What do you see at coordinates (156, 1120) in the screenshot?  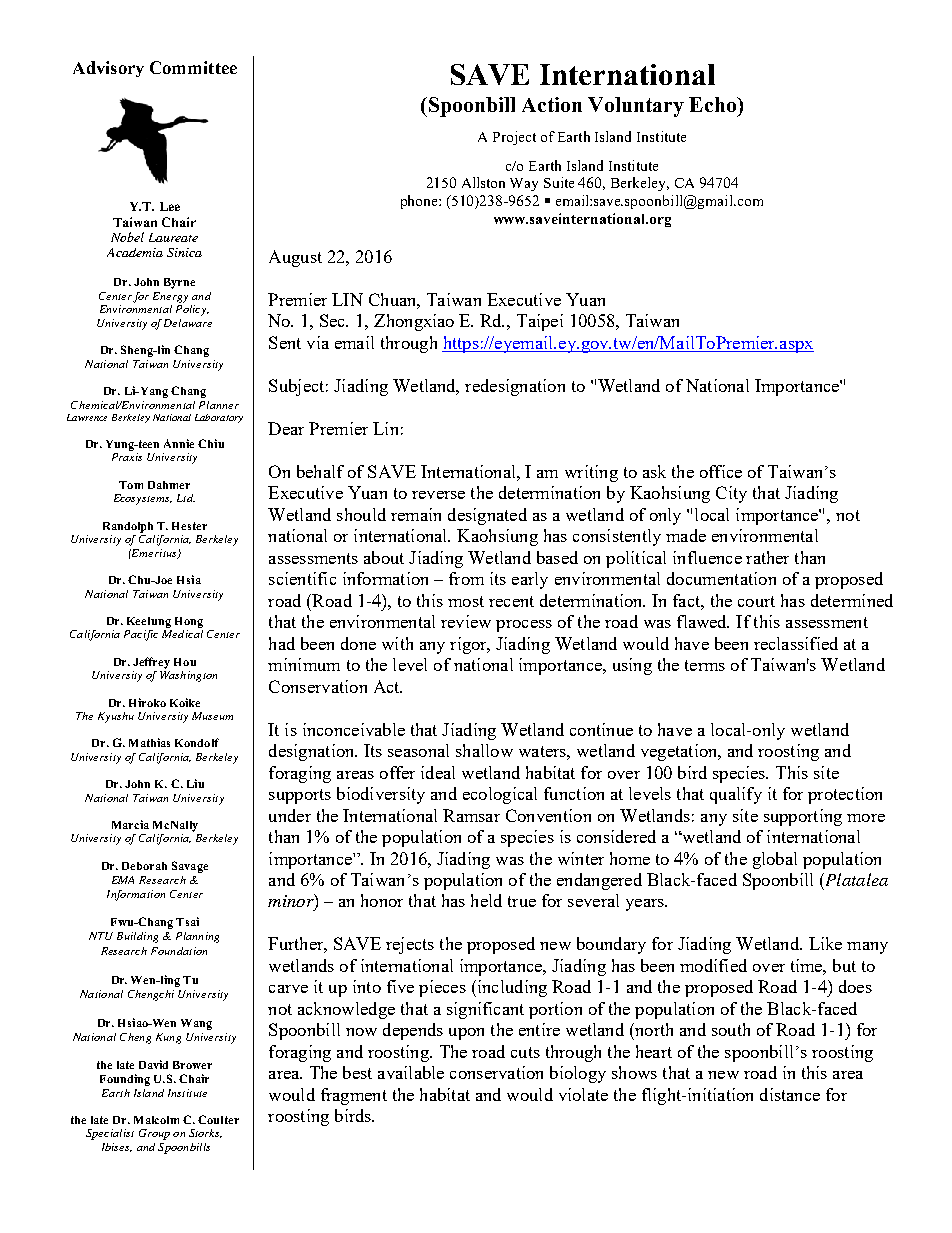 I see `Malcolm` at bounding box center [156, 1120].
